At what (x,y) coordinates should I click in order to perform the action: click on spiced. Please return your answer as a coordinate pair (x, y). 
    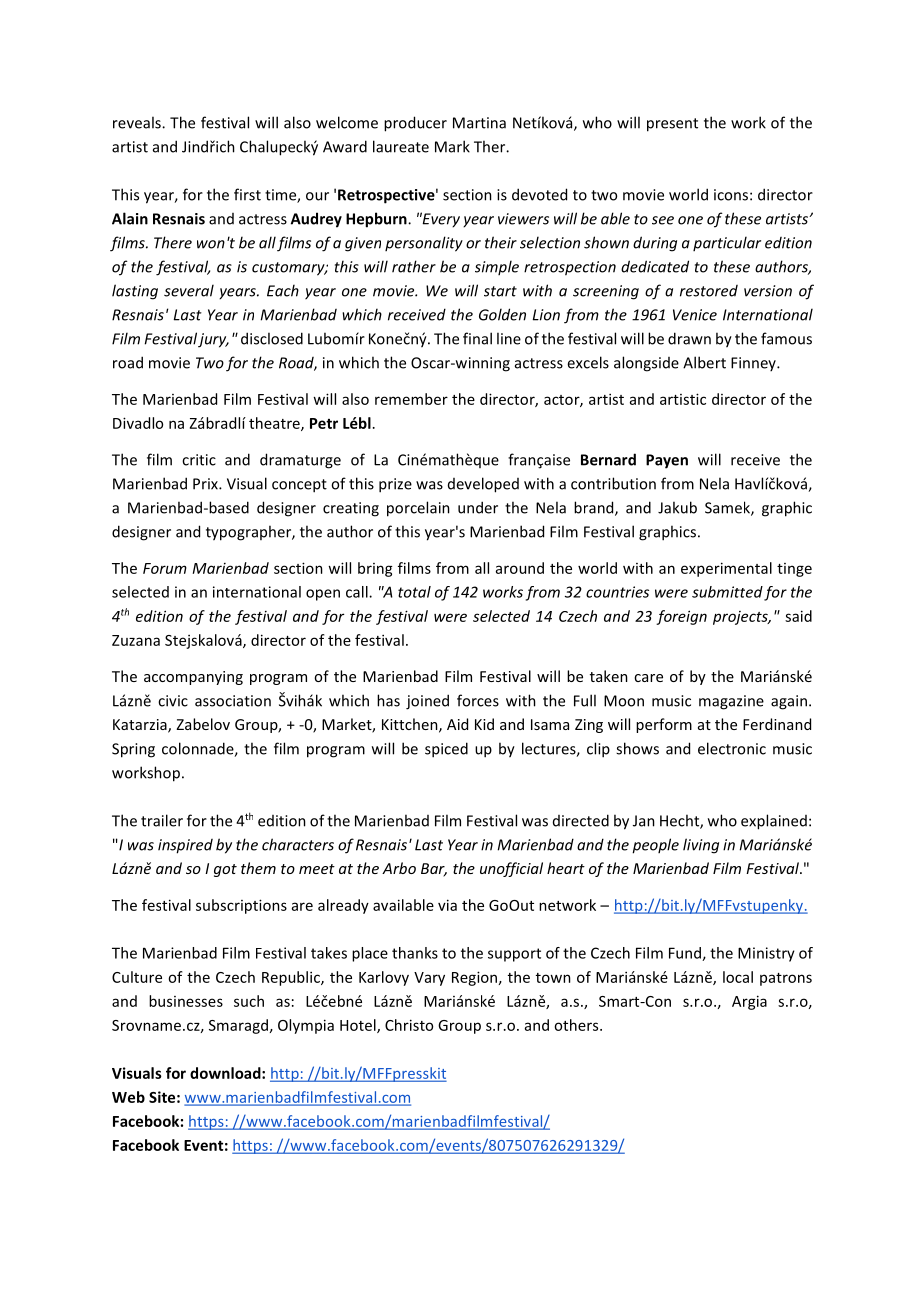
    Looking at the image, I should click on (446, 750).
